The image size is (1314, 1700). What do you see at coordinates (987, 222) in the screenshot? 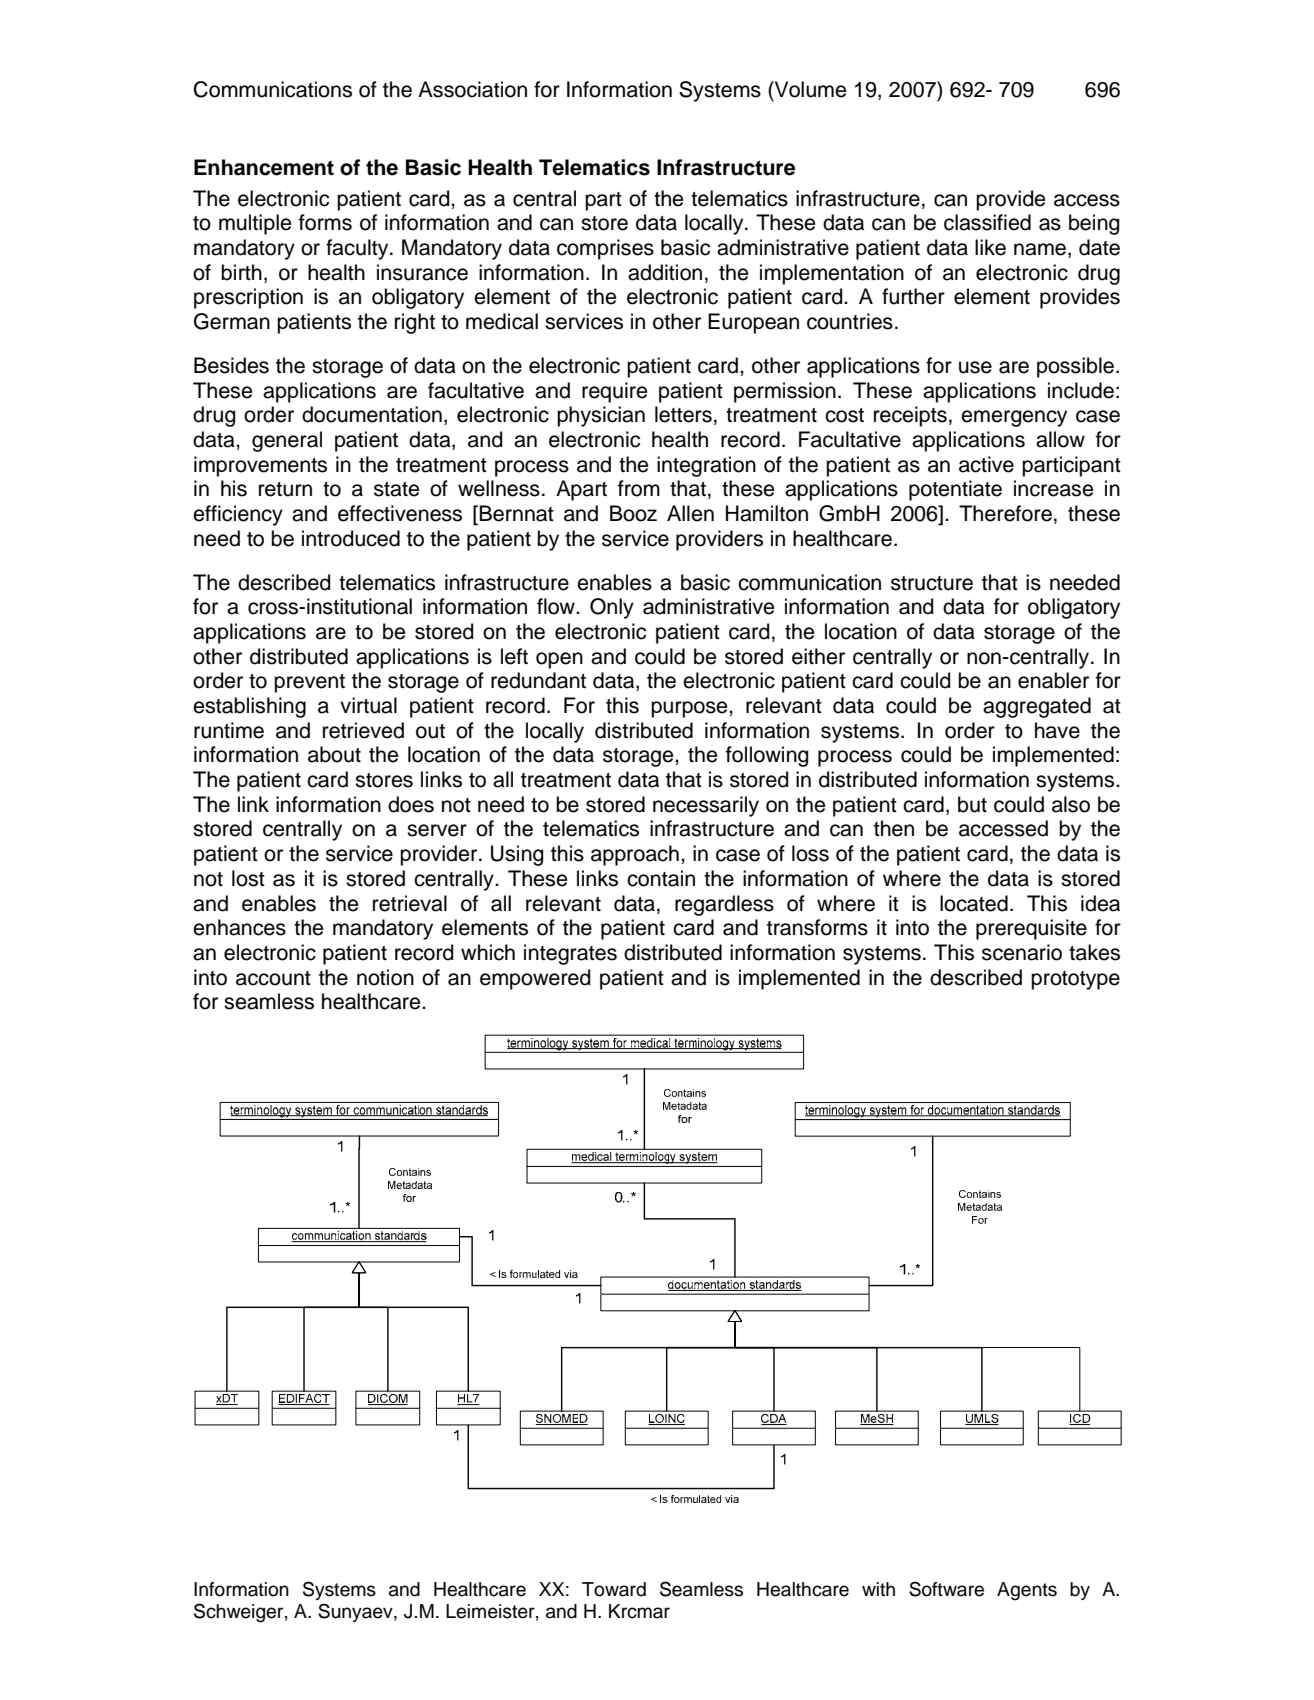
I see `classified` at bounding box center [987, 222].
